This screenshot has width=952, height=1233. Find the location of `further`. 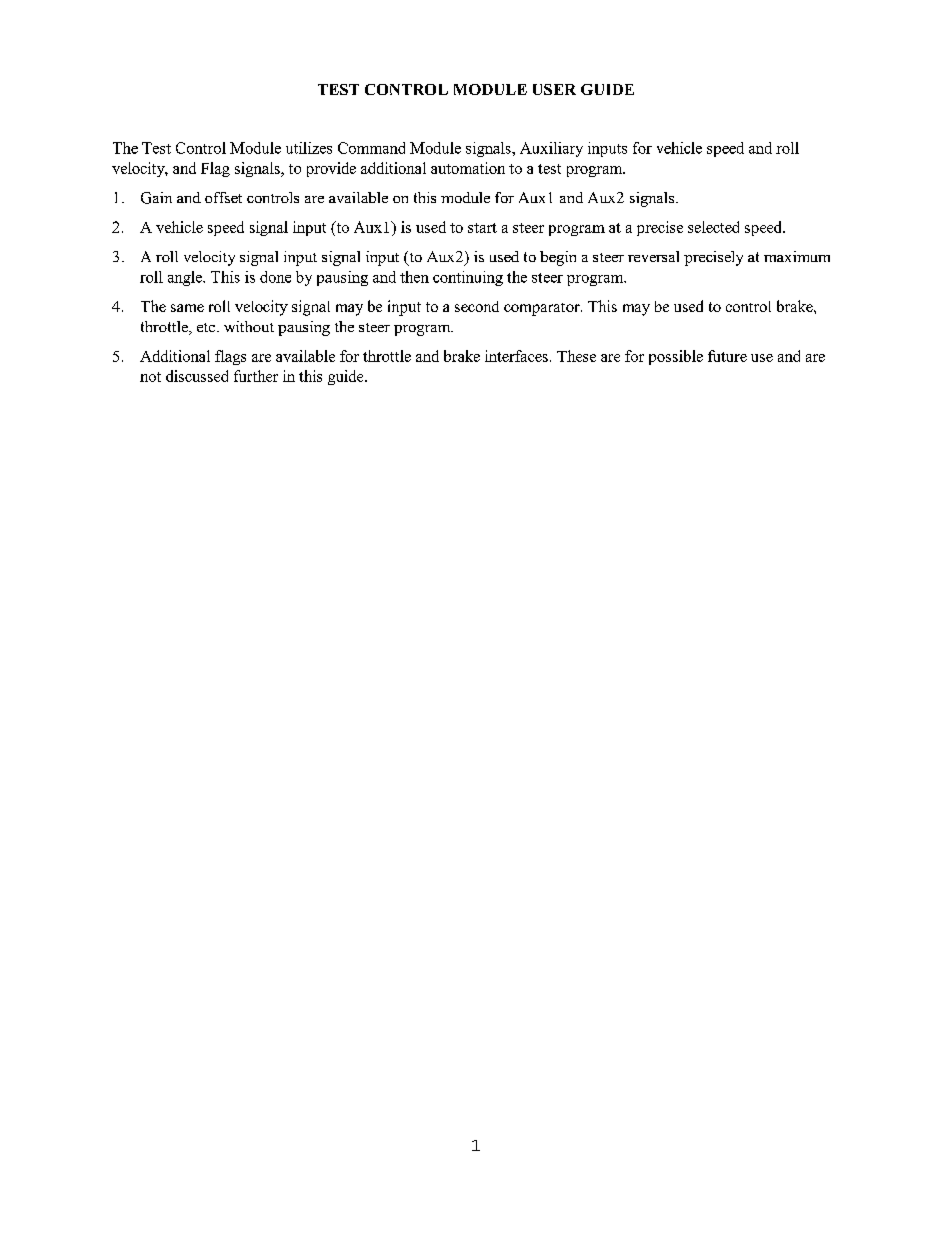

further is located at coordinates (256, 376).
